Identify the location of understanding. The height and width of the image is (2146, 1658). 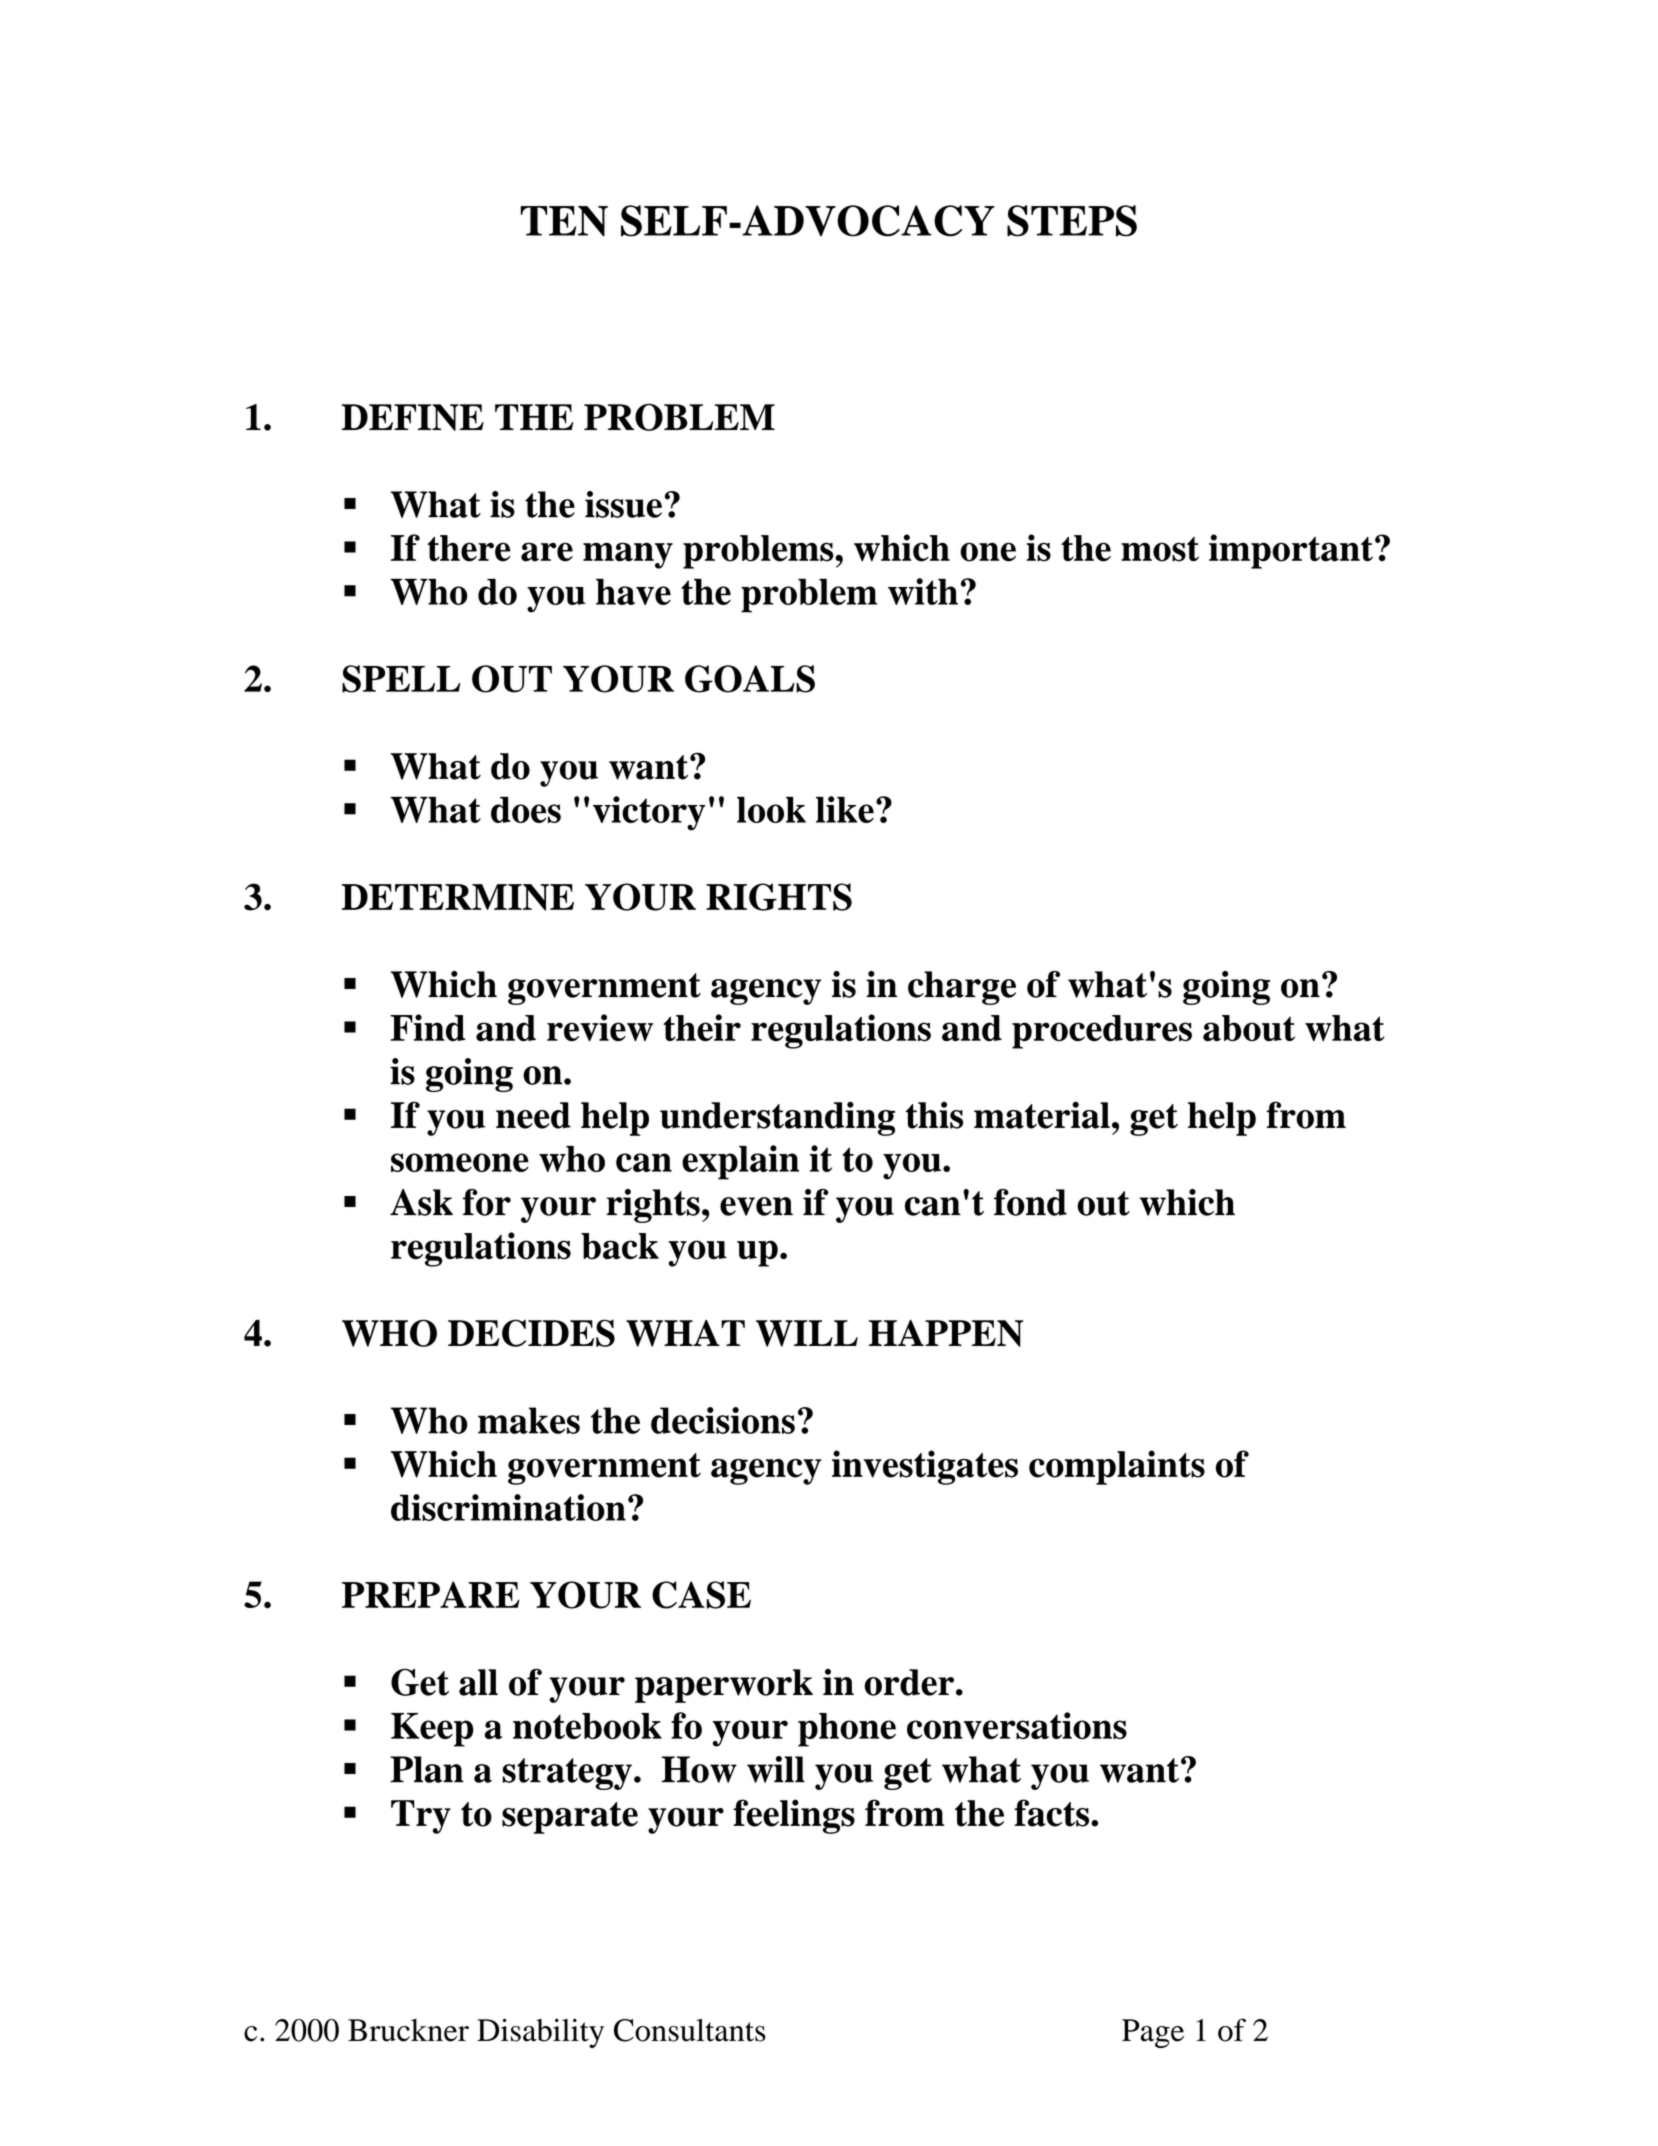
(777, 1118).
